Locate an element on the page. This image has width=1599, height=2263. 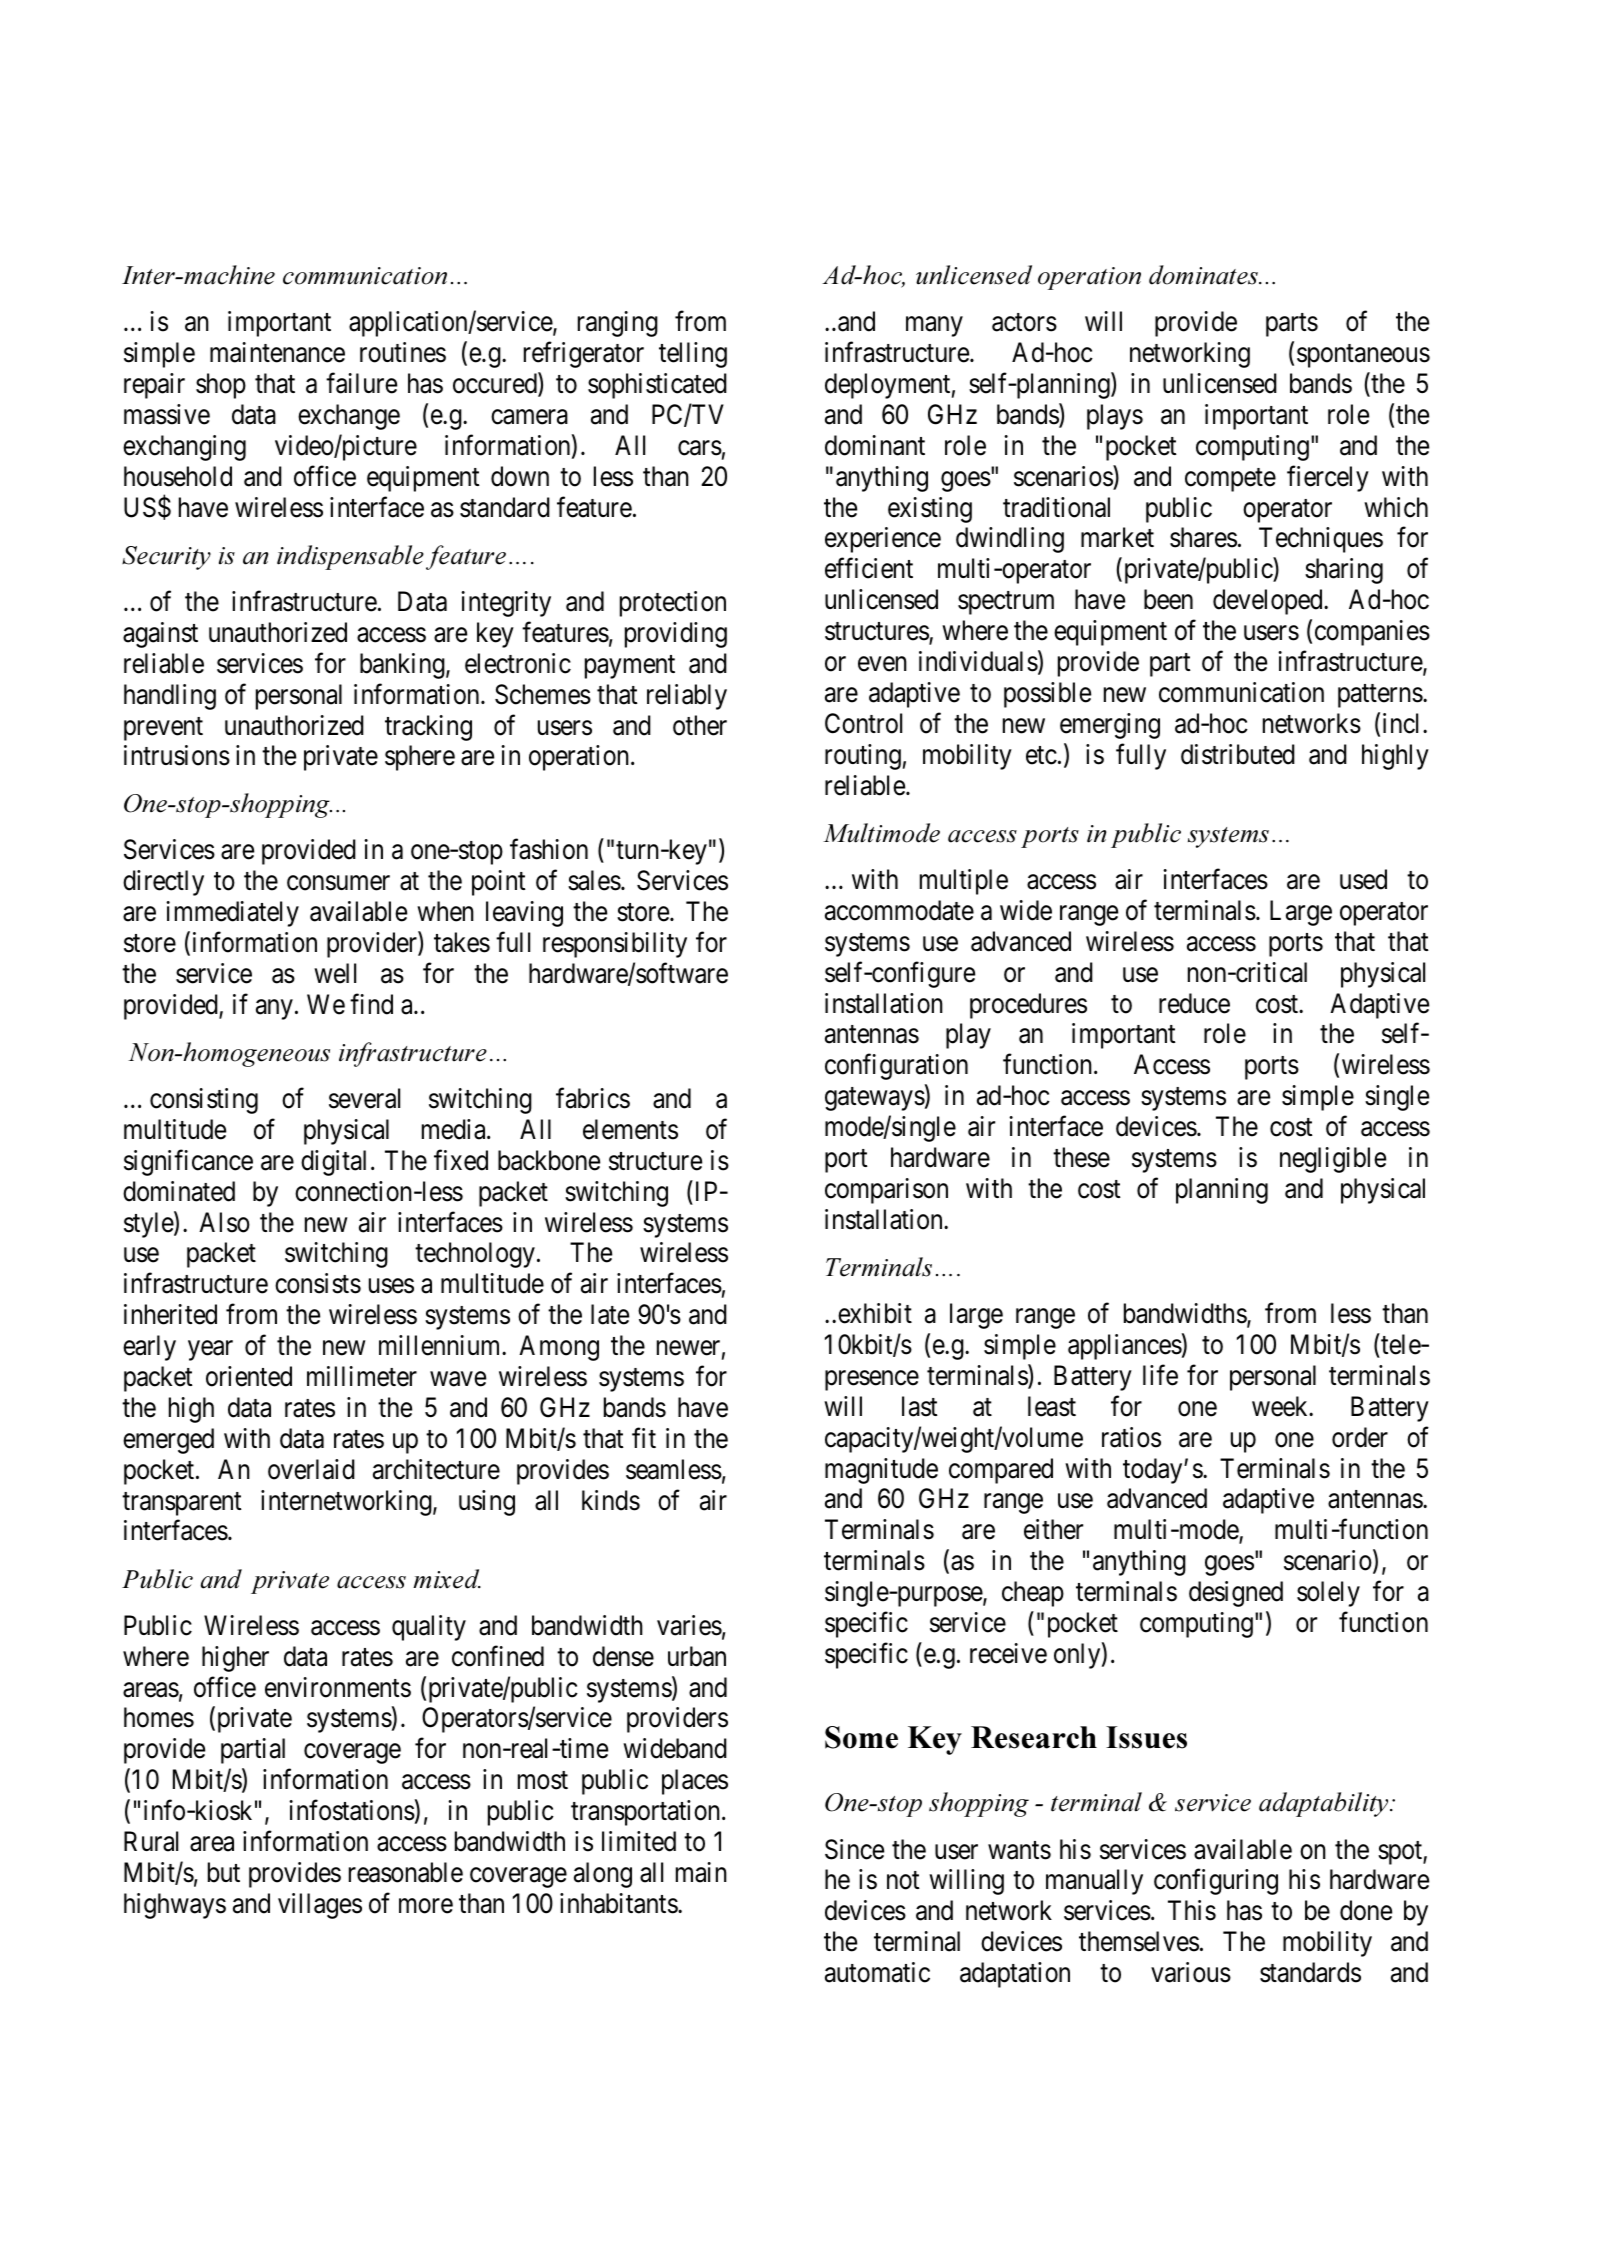
designed is located at coordinates (1236, 1594).
